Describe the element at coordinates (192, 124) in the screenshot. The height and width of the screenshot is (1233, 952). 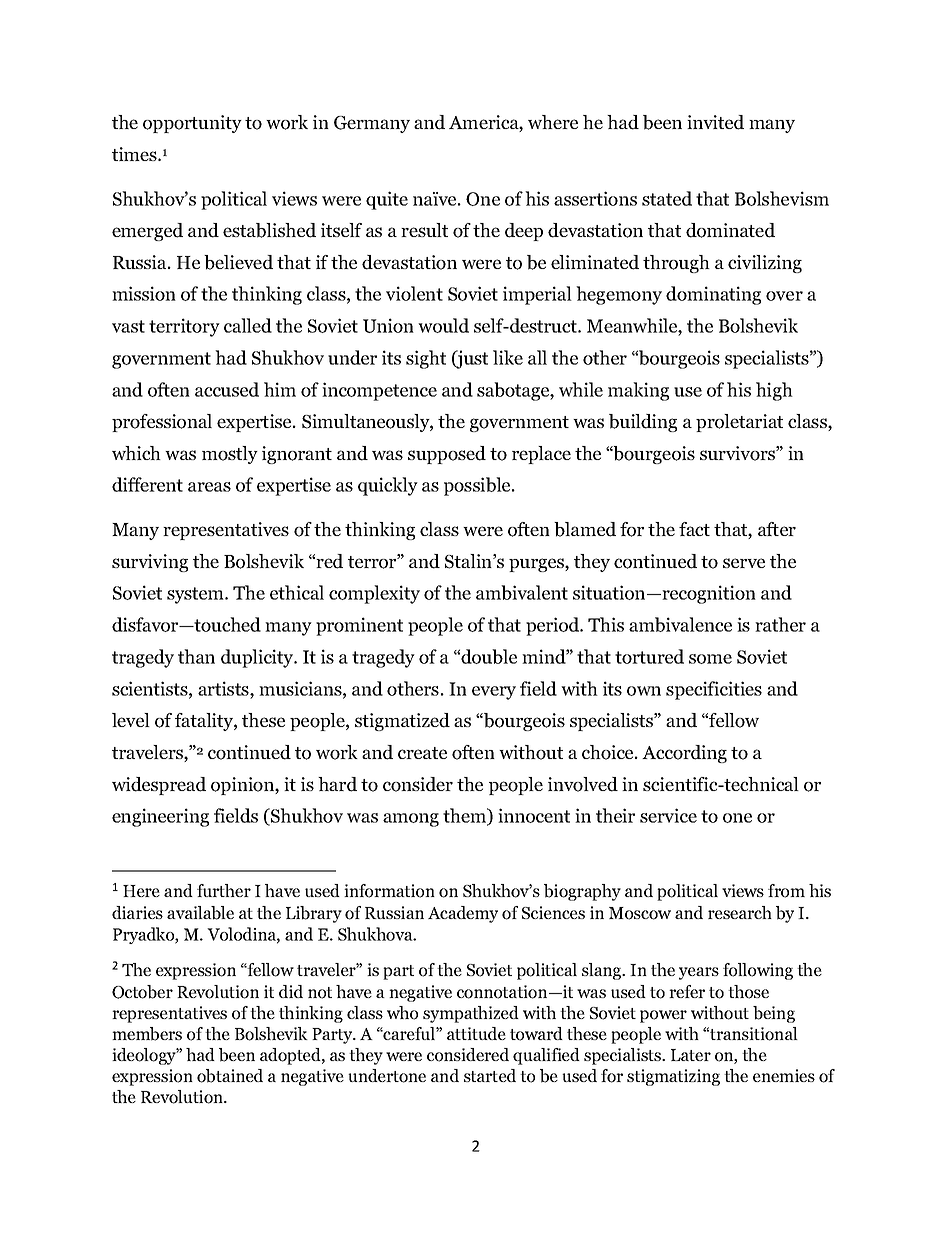
I see `opportunity` at that location.
